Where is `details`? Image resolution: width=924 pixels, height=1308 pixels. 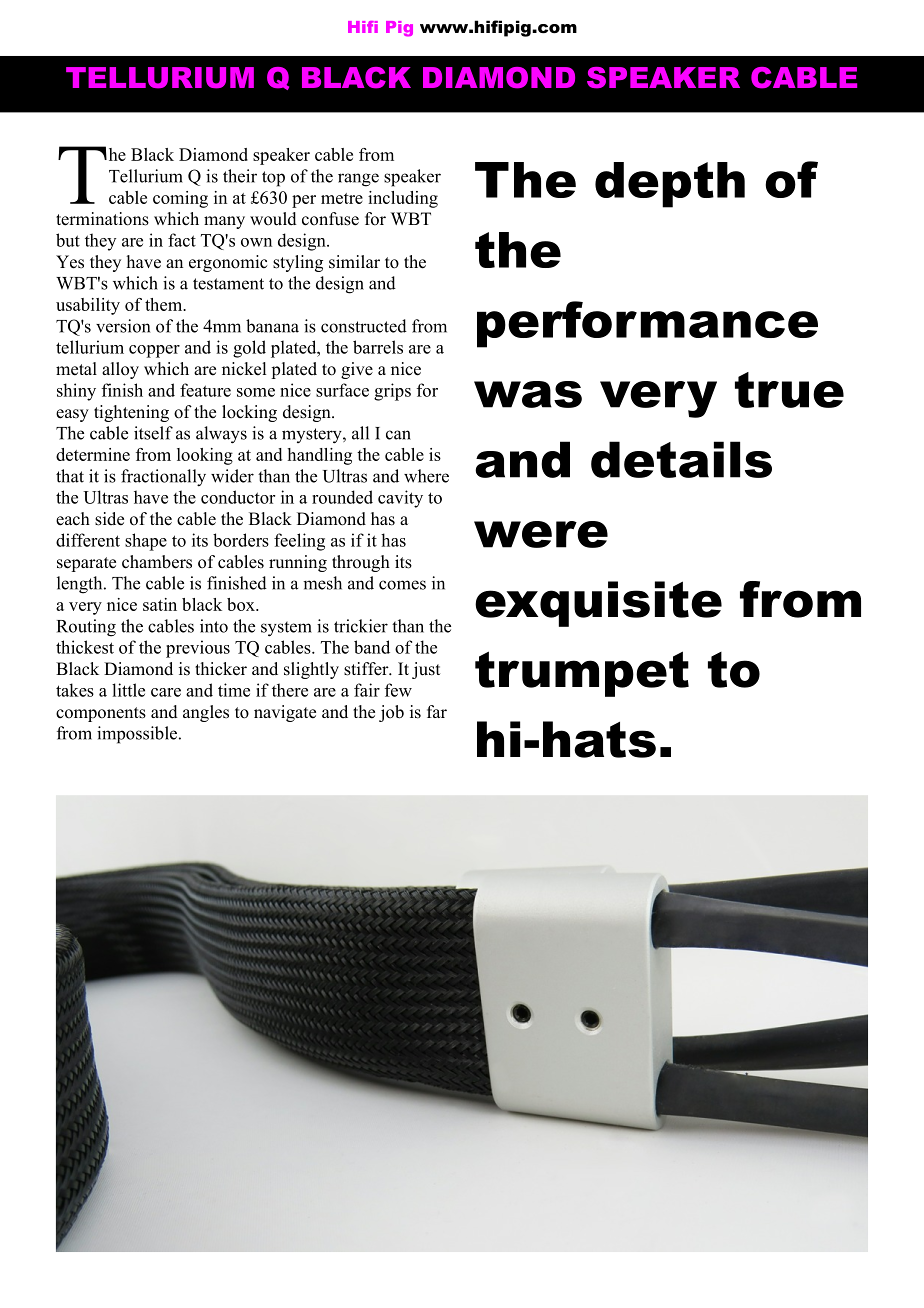
details is located at coordinates (681, 459).
